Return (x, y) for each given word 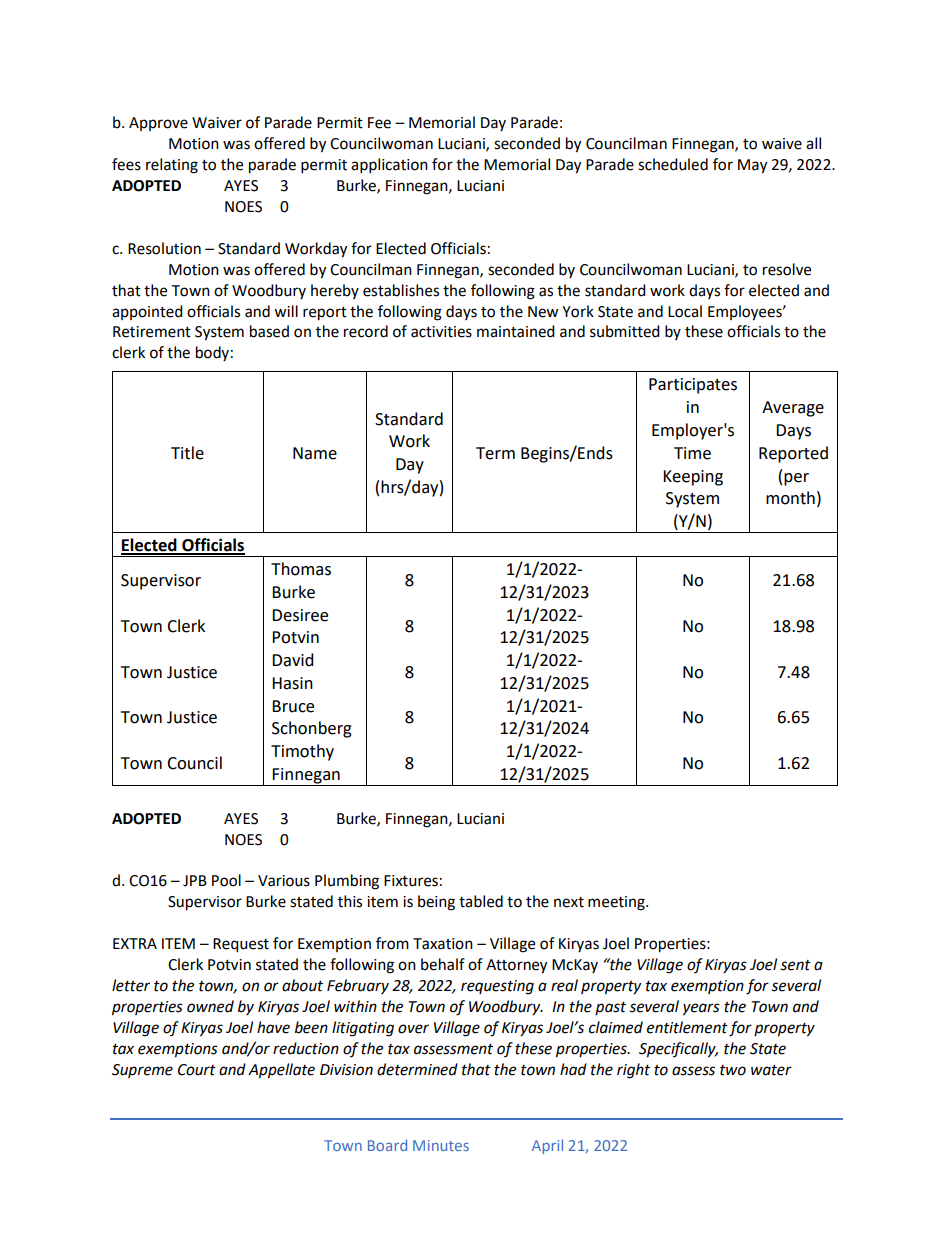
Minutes (441, 1145)
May (752, 166)
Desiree (300, 615)
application (389, 166)
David (293, 660)
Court (197, 1070)
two (733, 1070)
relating (172, 166)
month (790, 498)
